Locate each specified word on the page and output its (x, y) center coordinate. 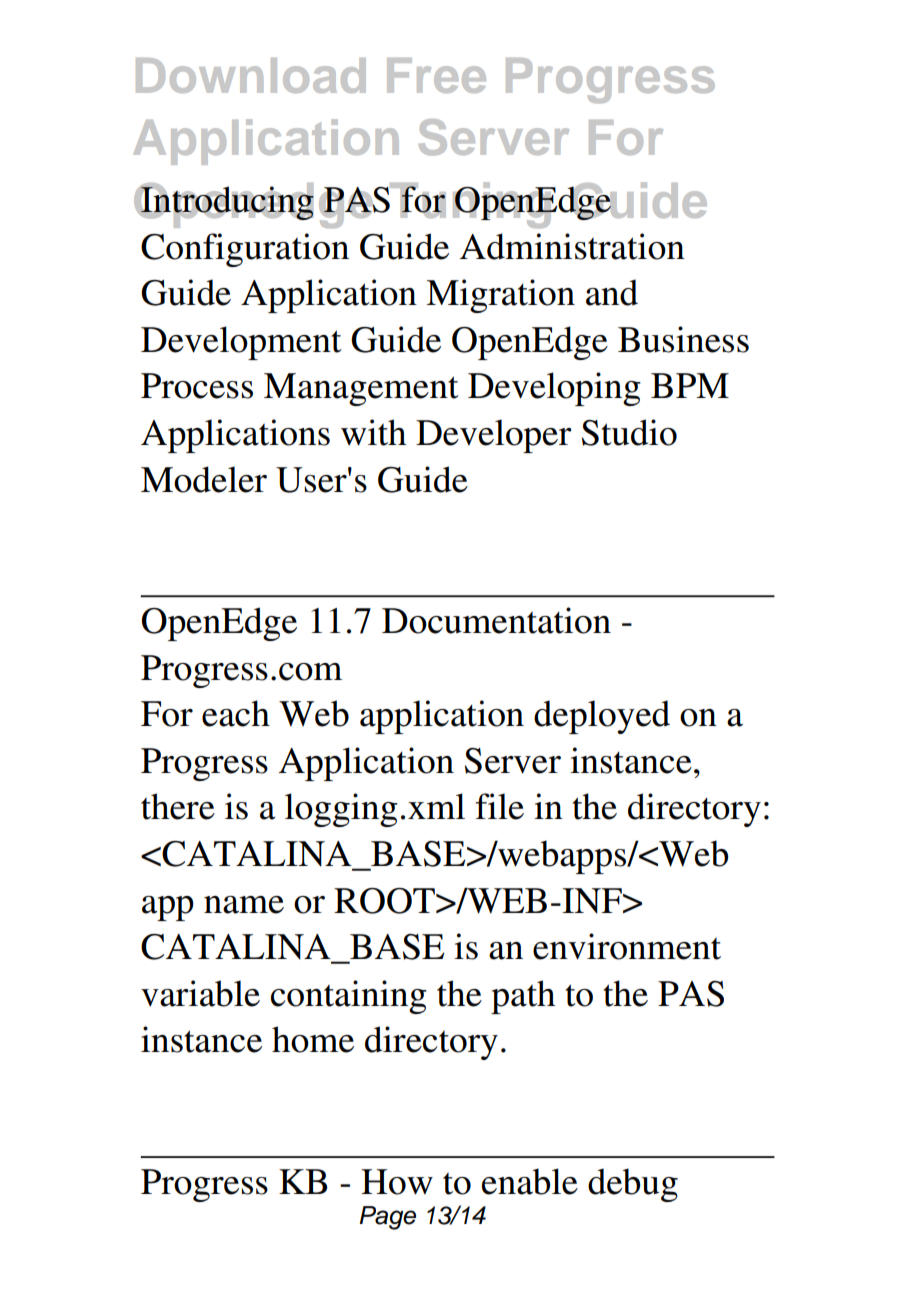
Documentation (496, 620)
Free (436, 75)
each (236, 713)
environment (627, 946)
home (313, 1039)
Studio (629, 432)
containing (349, 997)
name (244, 905)
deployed (602, 717)
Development (241, 343)
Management (361, 389)
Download (251, 75)
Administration (572, 246)
